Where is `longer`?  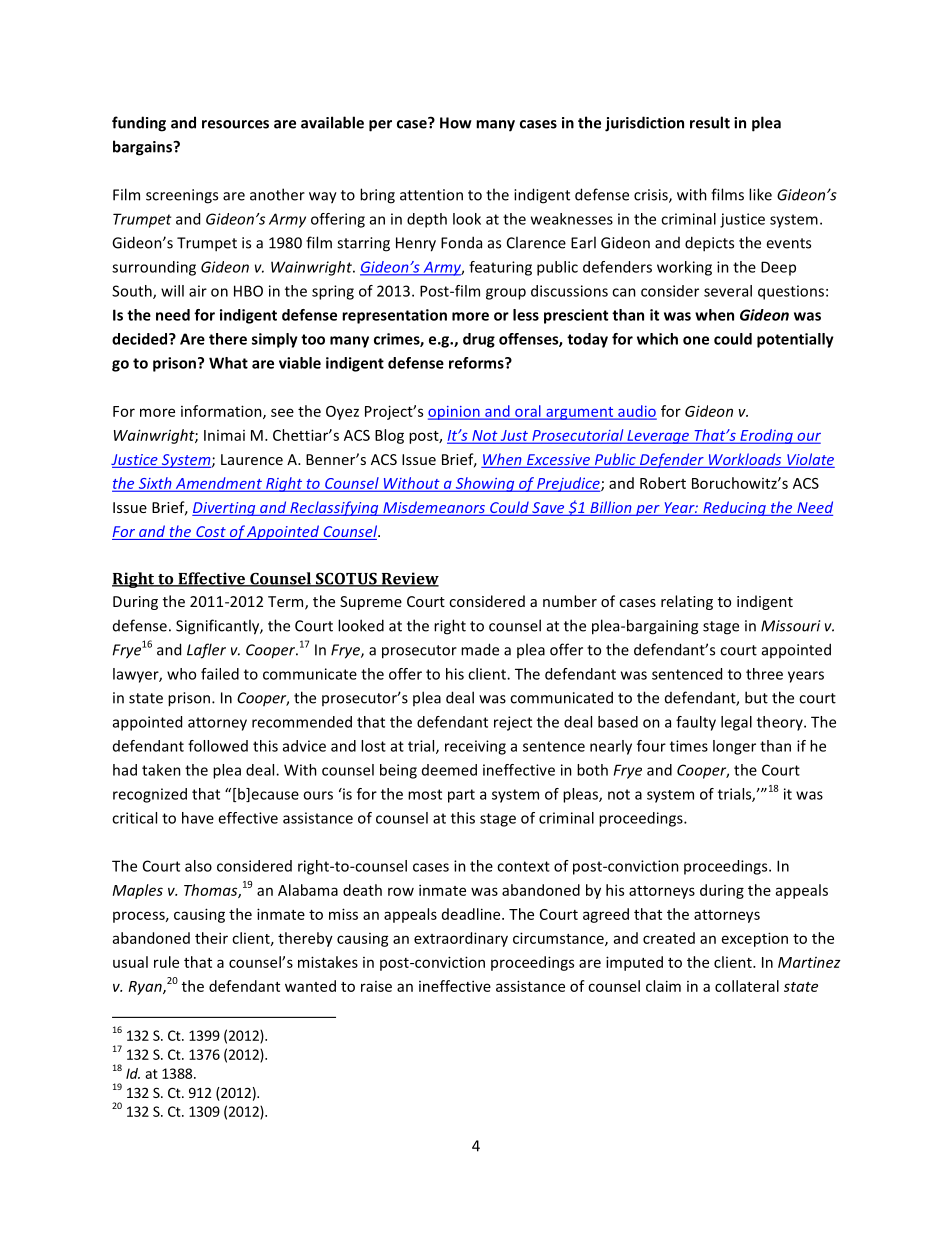 longer is located at coordinates (734, 747).
